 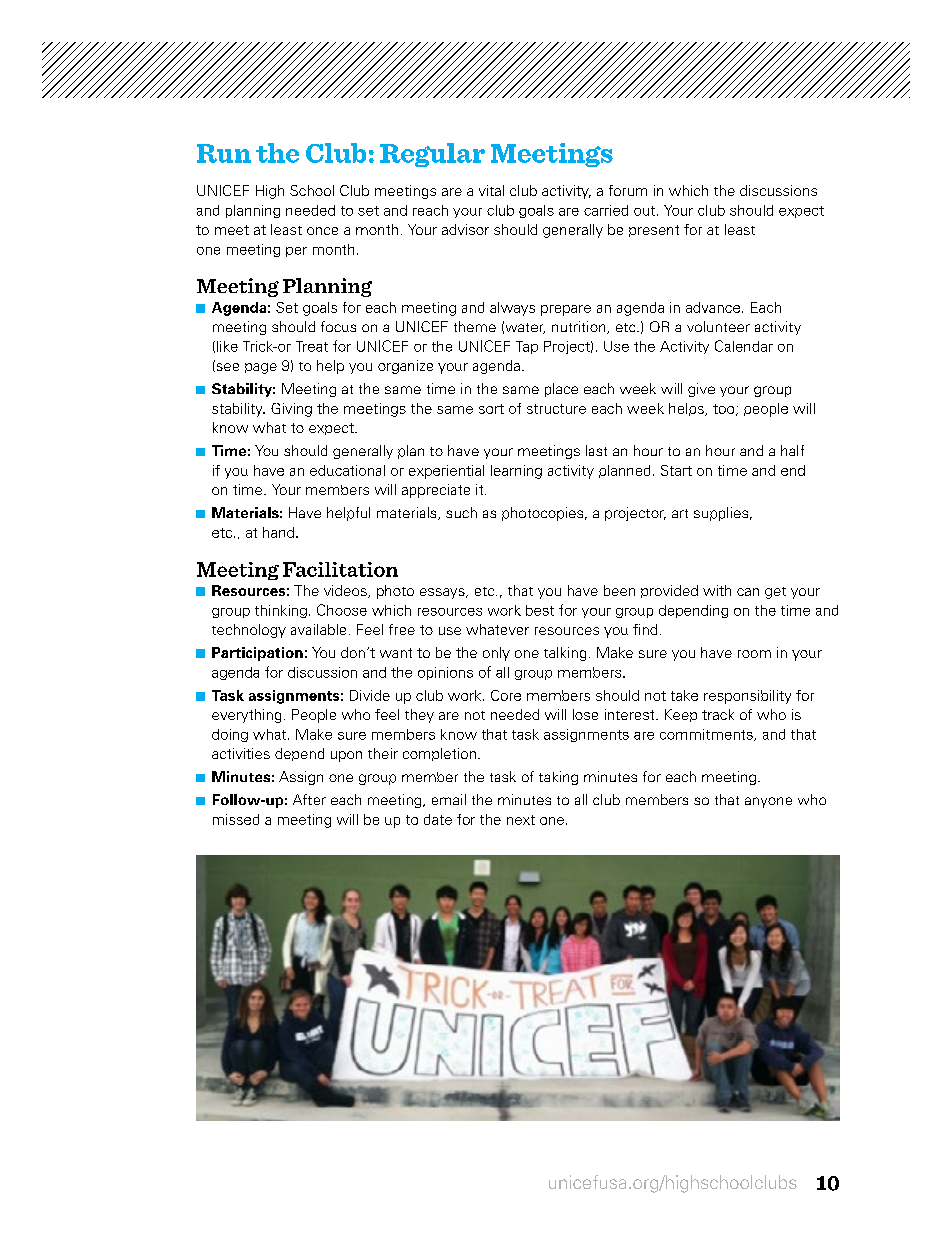 What do you see at coordinates (491, 190) in the screenshot?
I see `vital` at bounding box center [491, 190].
